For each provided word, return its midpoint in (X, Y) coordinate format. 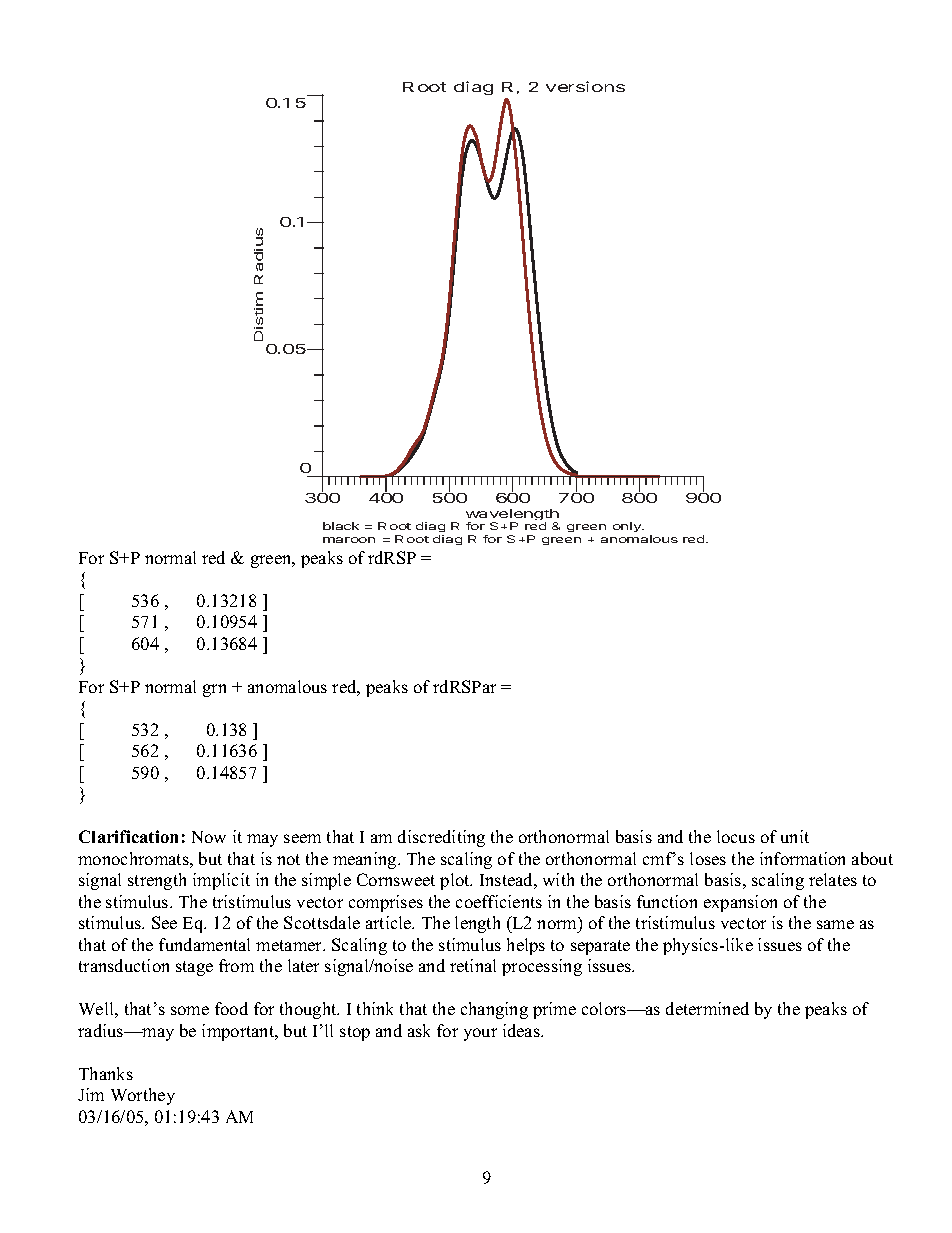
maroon (349, 540)
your (480, 1034)
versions (585, 86)
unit (795, 836)
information (802, 858)
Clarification (128, 836)
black (341, 526)
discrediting (441, 838)
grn (214, 690)
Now (209, 837)
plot (456, 881)
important (239, 1032)
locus (736, 836)
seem (302, 838)
